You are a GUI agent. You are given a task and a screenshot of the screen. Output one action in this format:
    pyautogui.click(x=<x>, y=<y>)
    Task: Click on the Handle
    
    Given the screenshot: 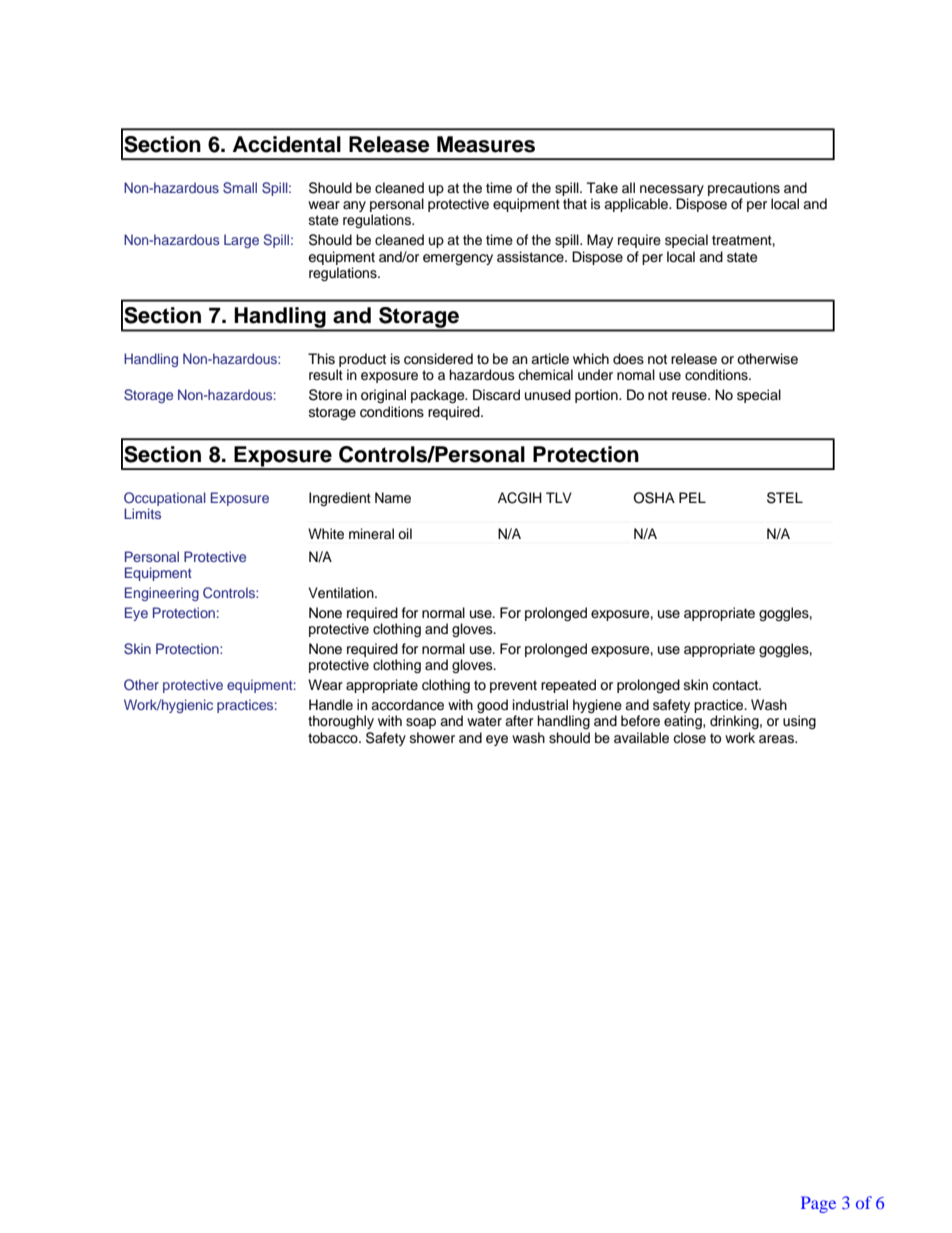 What is the action you would take?
    pyautogui.click(x=331, y=705)
